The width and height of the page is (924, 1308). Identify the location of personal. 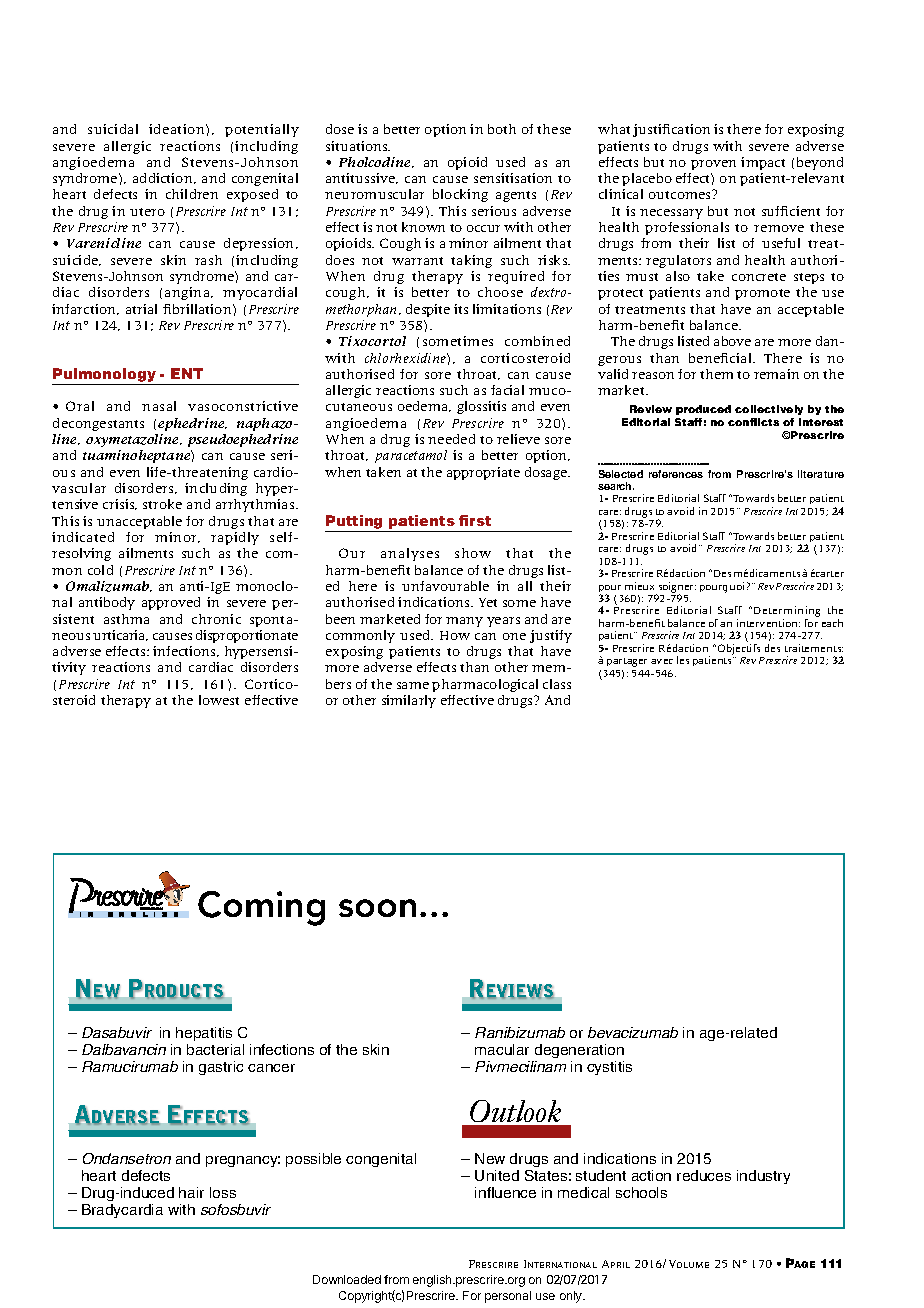
(508, 1297).
